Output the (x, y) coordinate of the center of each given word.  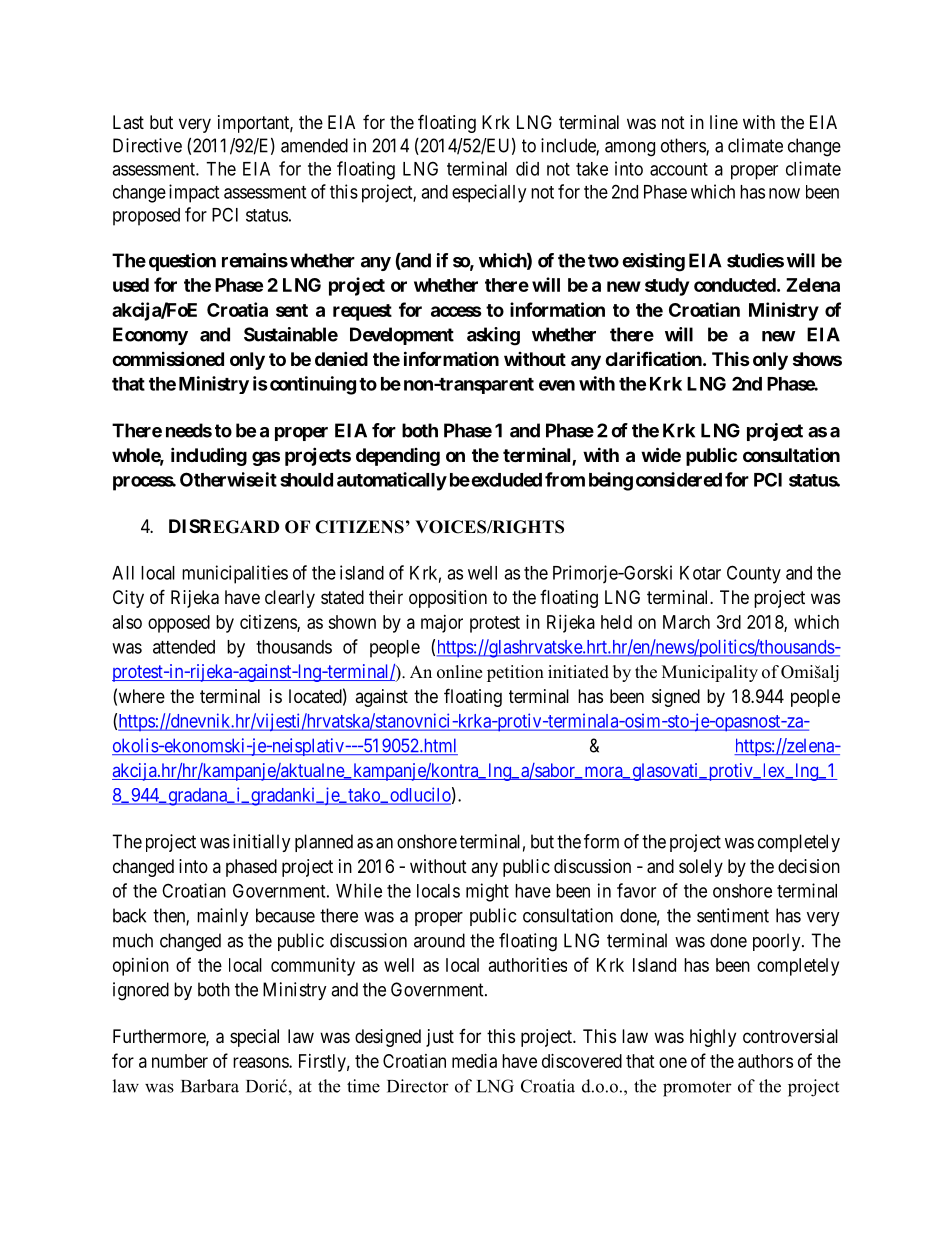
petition (515, 673)
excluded (505, 480)
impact (194, 193)
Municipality (710, 673)
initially (262, 843)
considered (679, 479)
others (684, 146)
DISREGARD (224, 526)
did (527, 168)
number (180, 1061)
